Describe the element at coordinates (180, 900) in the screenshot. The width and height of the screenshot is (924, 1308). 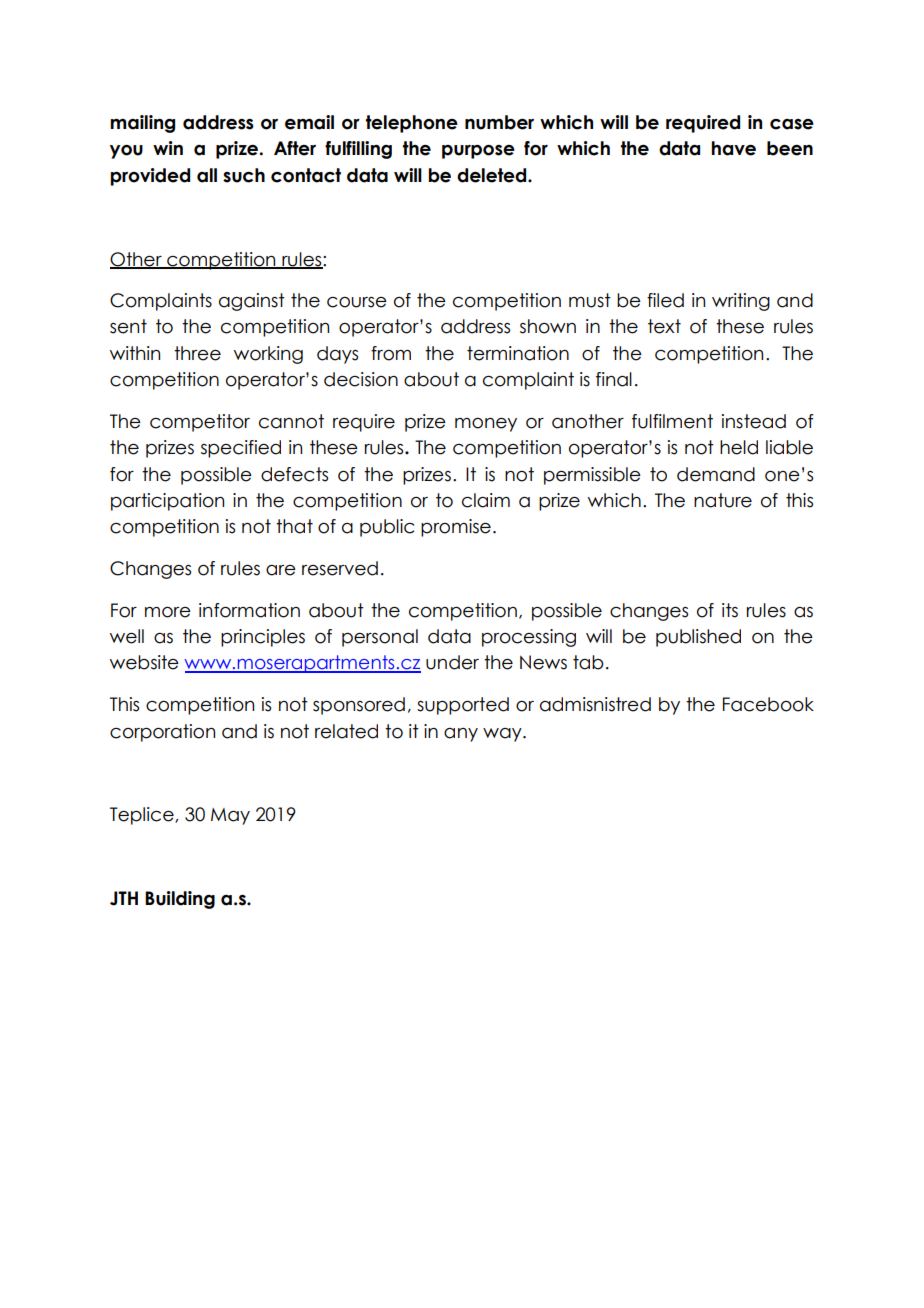
I see `Building` at that location.
